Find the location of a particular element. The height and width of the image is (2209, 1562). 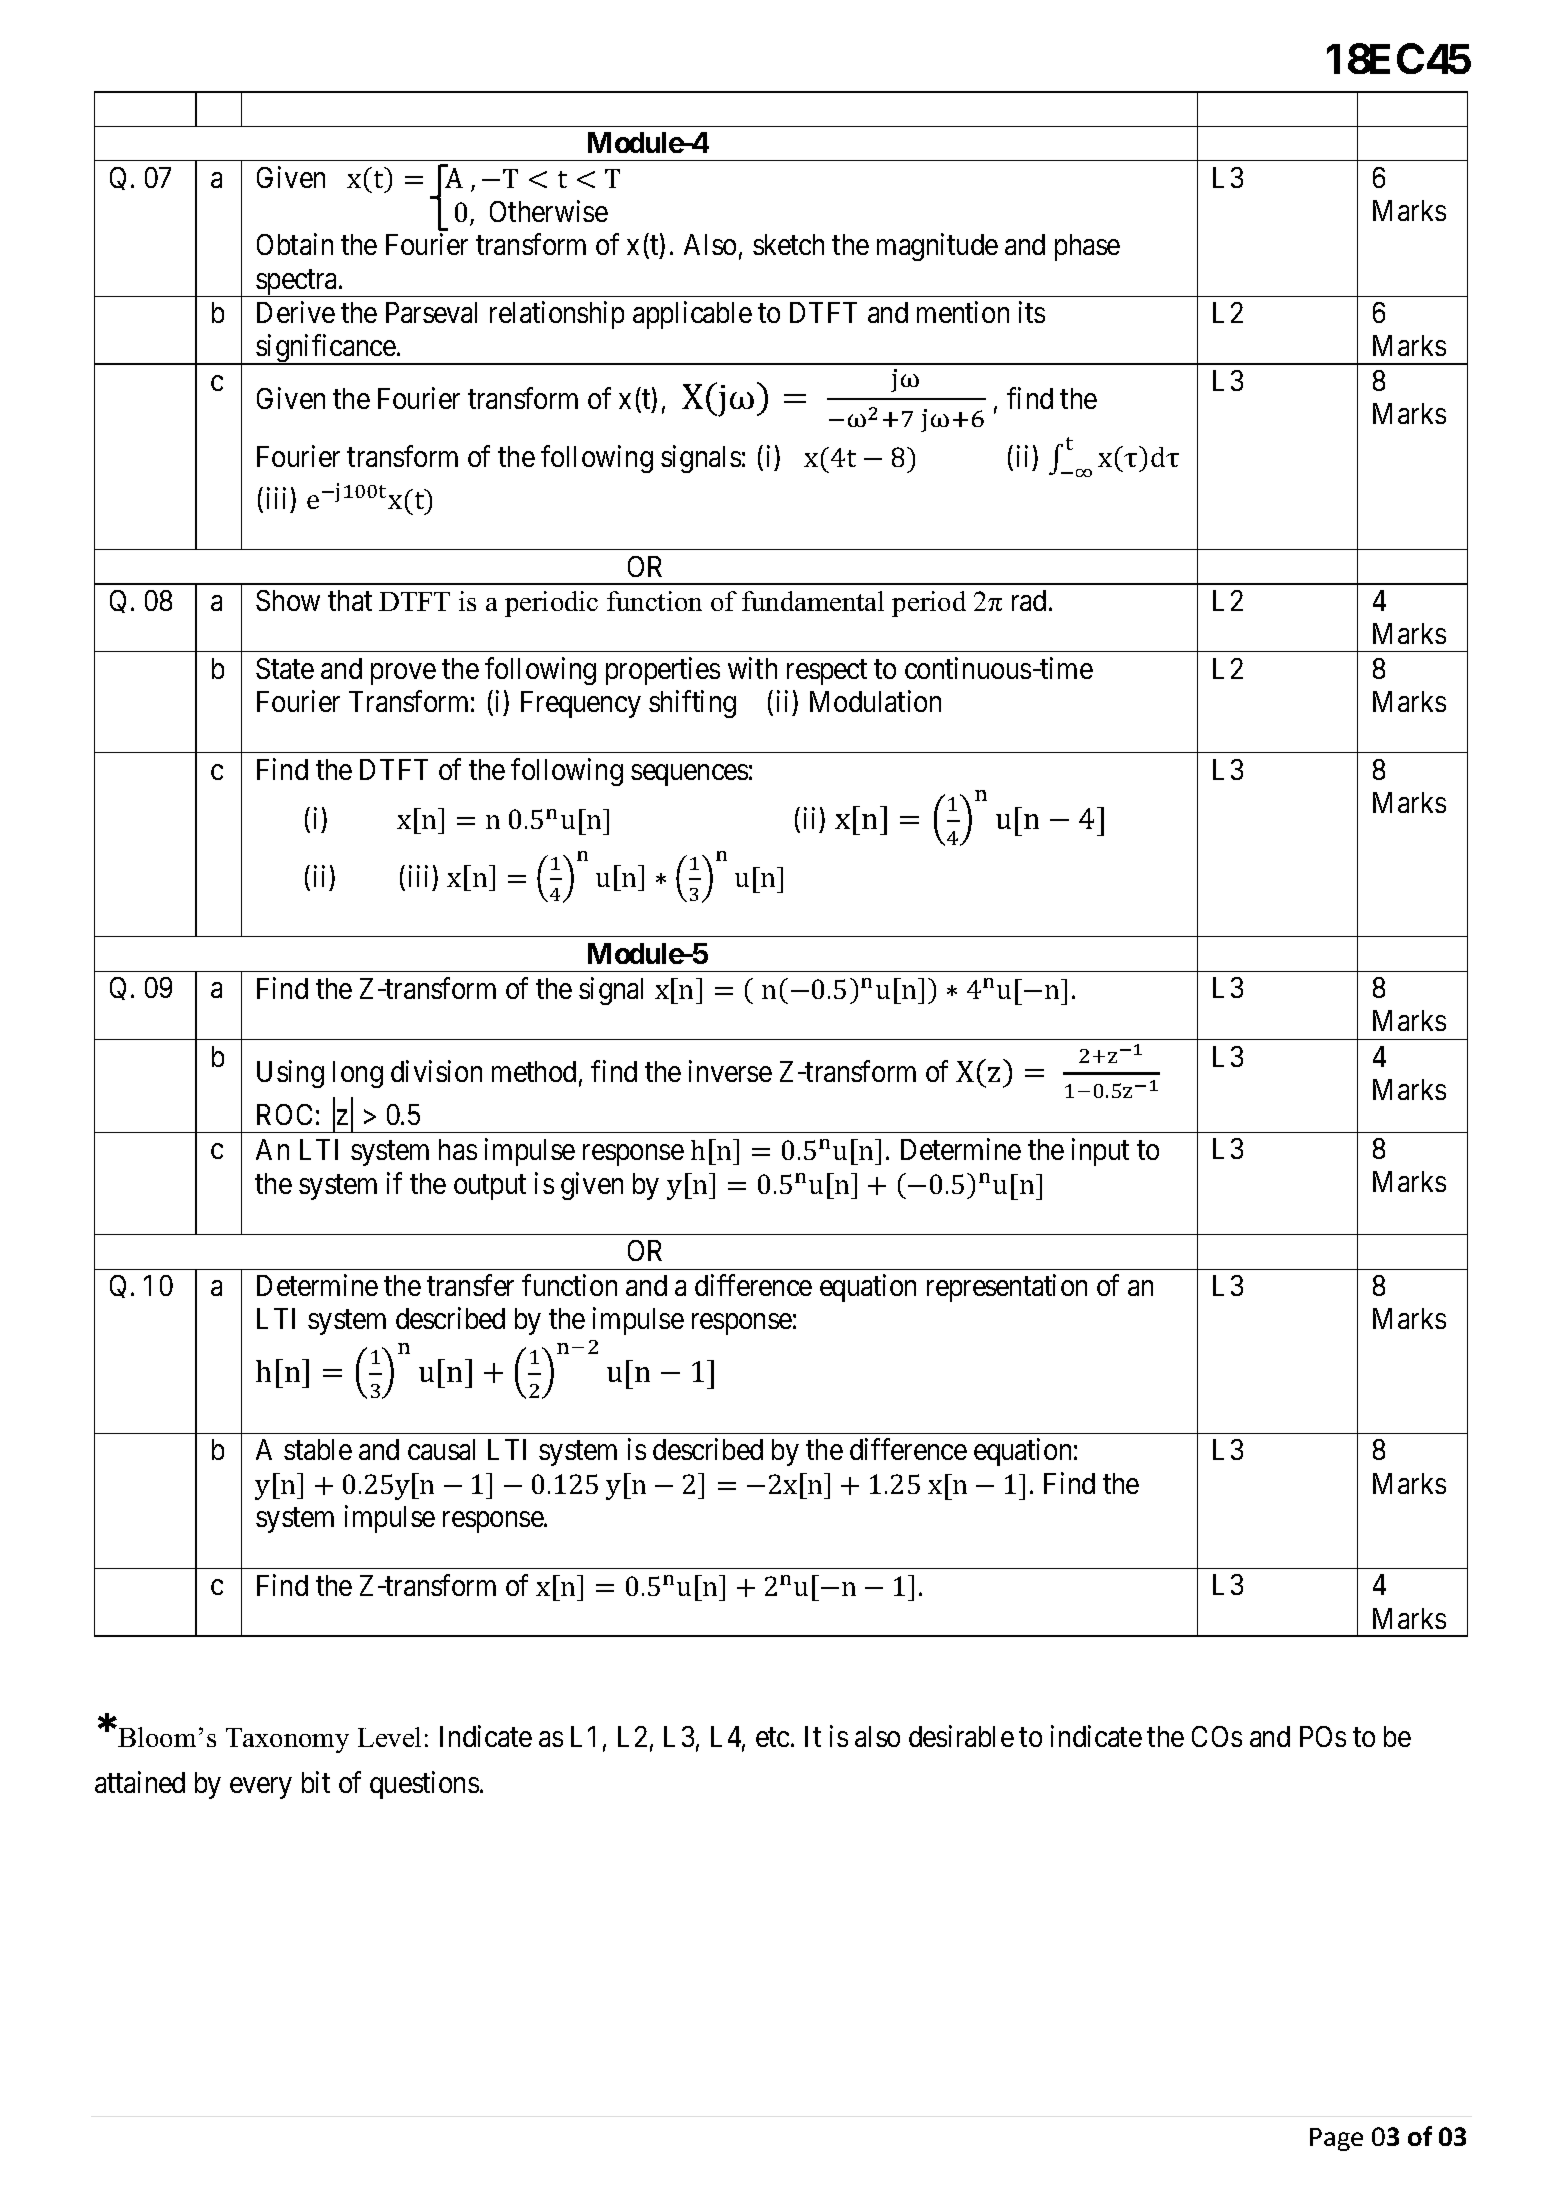

spectra is located at coordinates (297, 283).
